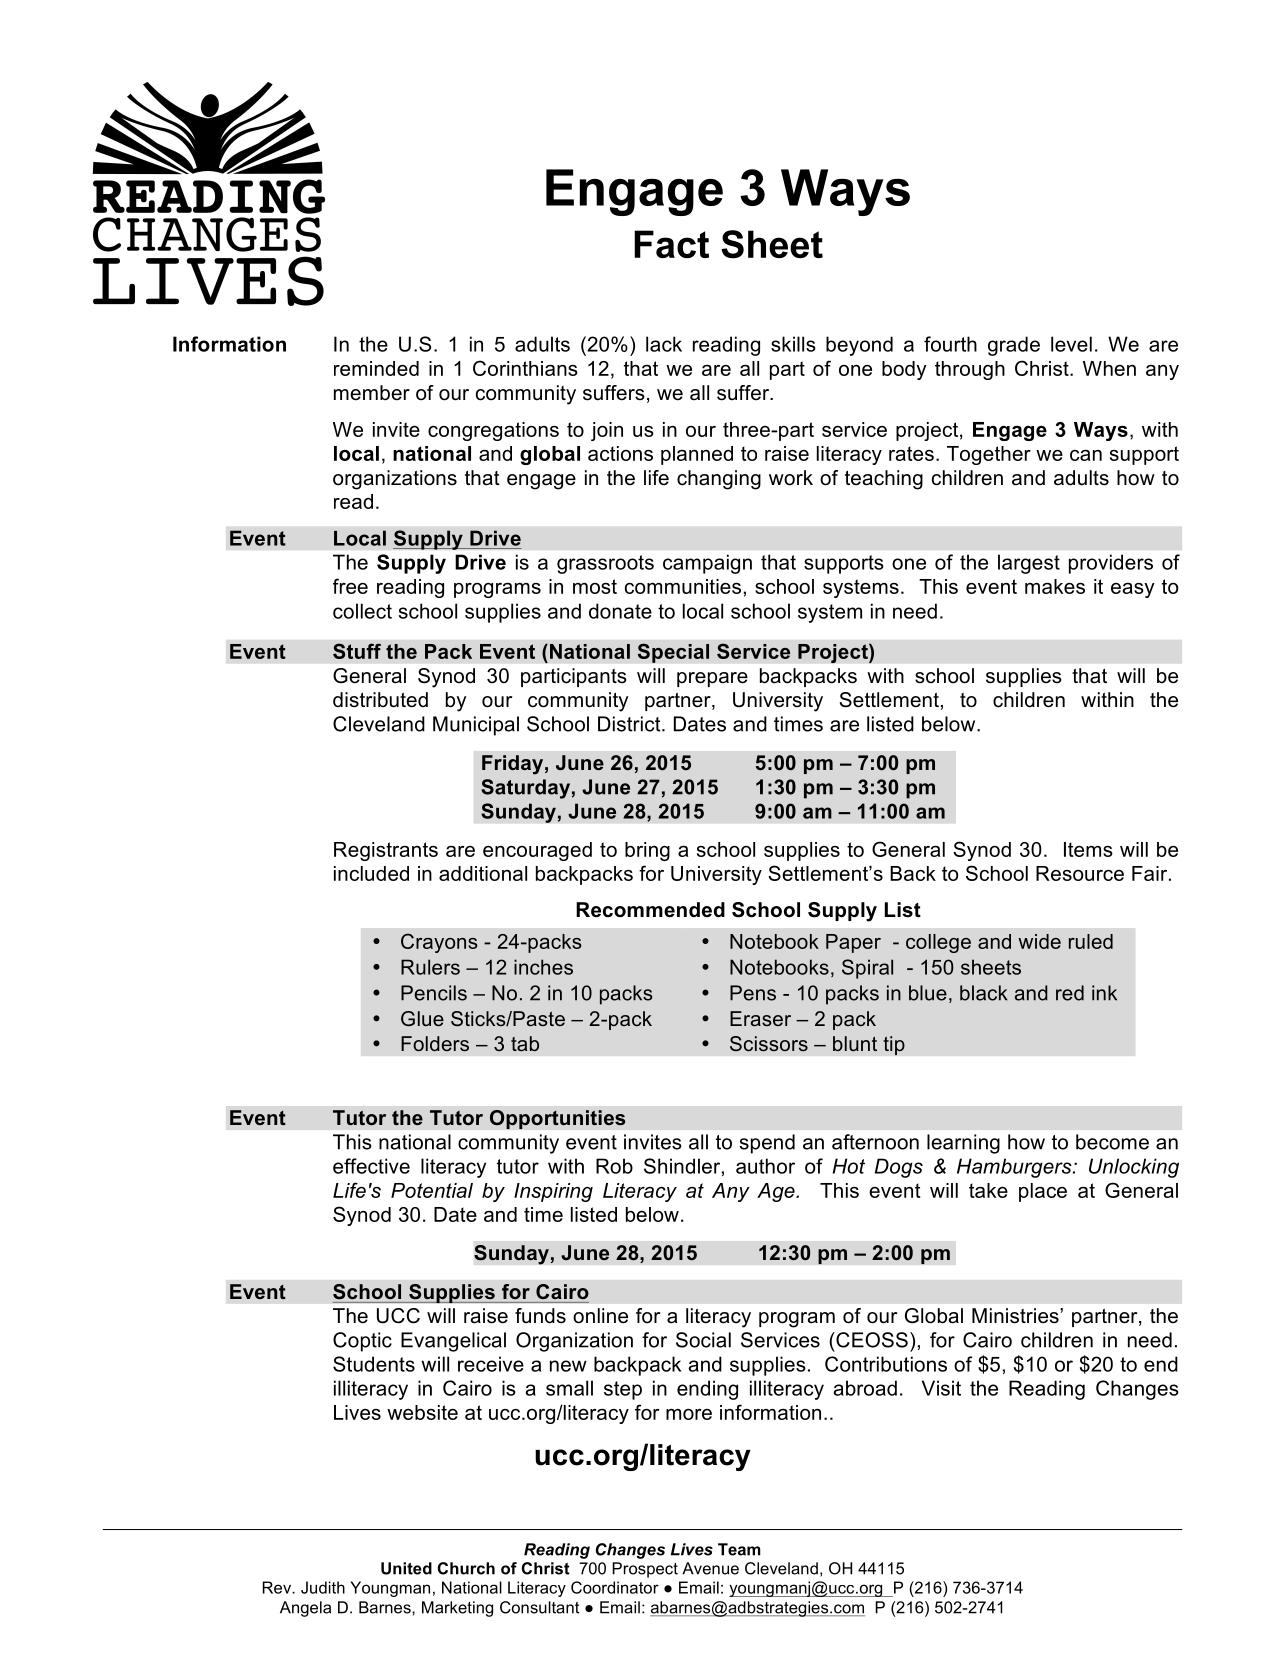  I want to click on communities, so click(683, 586).
